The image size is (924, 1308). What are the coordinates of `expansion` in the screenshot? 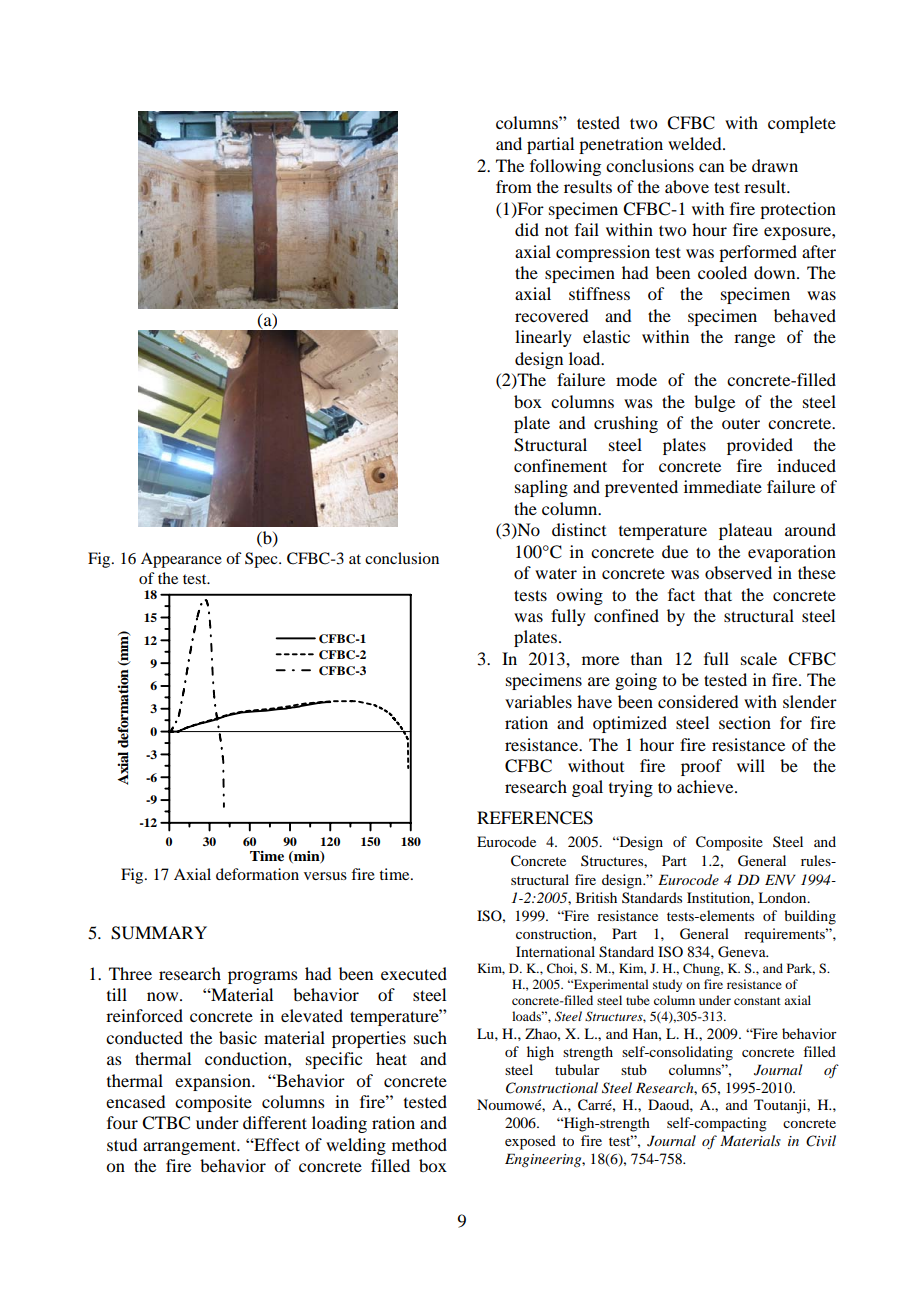 It's located at (214, 1082).
